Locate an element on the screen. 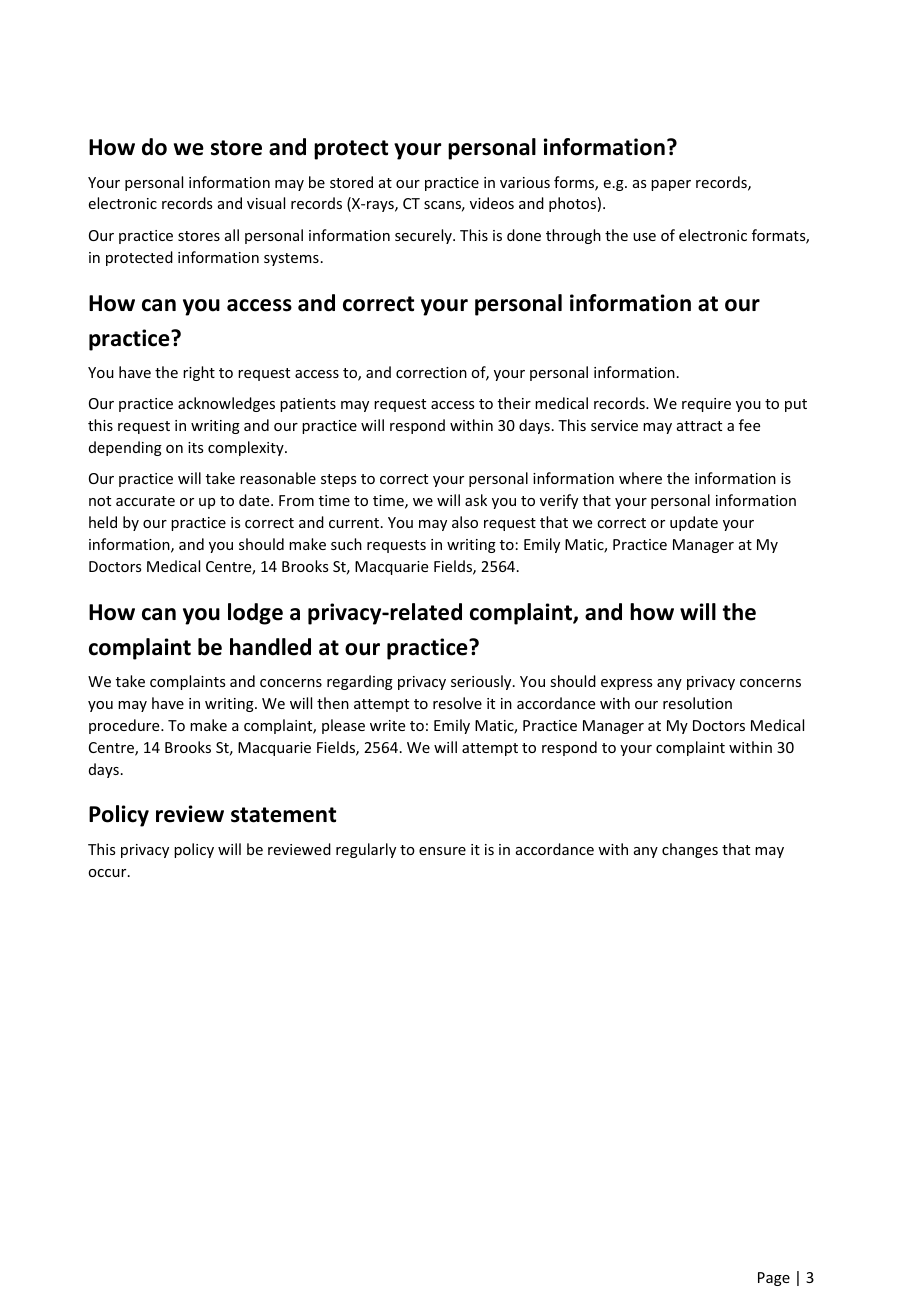 This screenshot has width=924, height=1309. accurate is located at coordinates (145, 501).
